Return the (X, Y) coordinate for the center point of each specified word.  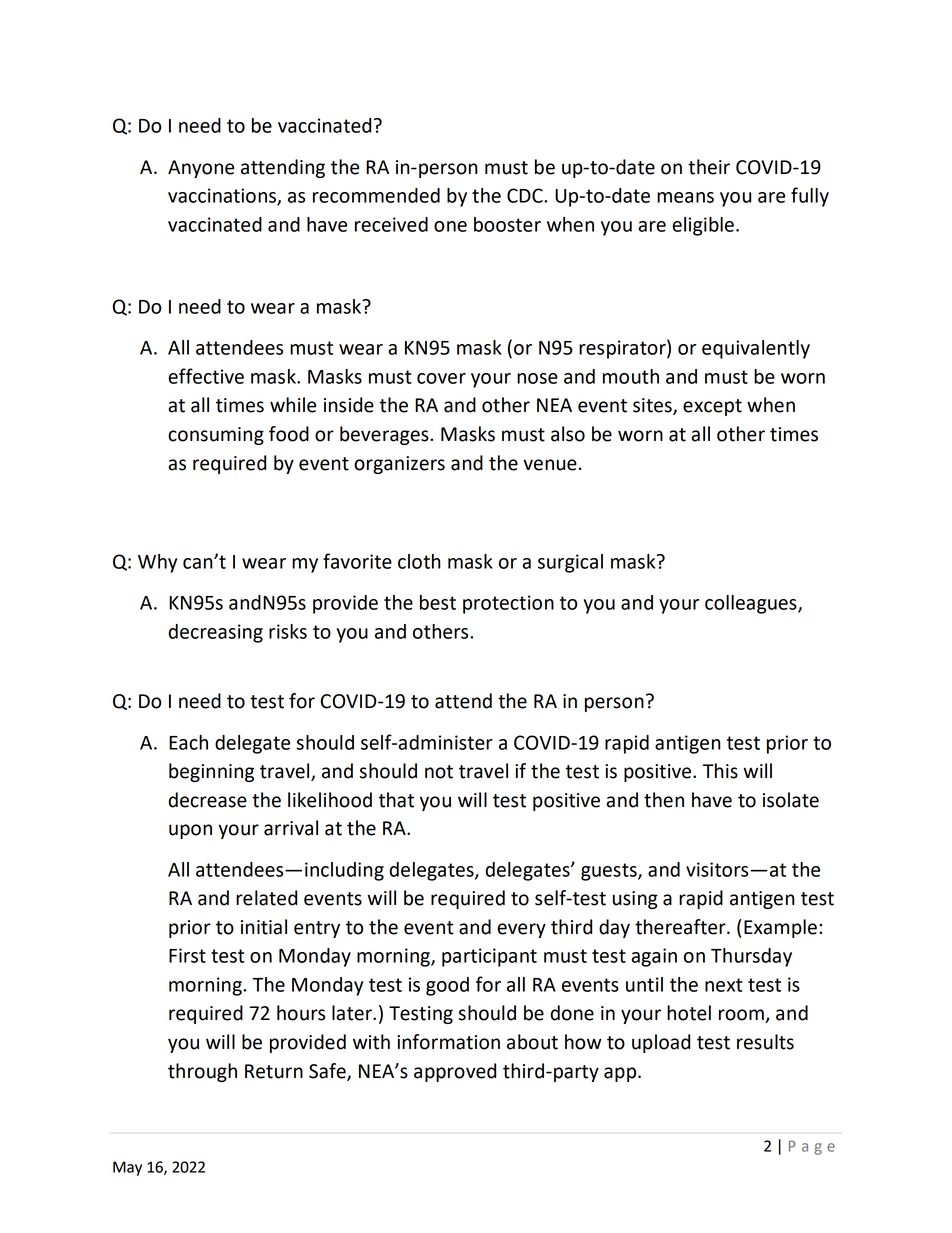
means (685, 197)
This (720, 771)
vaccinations (223, 196)
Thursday (751, 957)
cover (441, 378)
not (439, 772)
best (438, 602)
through (202, 1072)
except (712, 407)
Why (157, 563)
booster (507, 224)
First (187, 955)
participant (489, 957)
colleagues (752, 604)
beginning (211, 772)
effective (206, 376)
